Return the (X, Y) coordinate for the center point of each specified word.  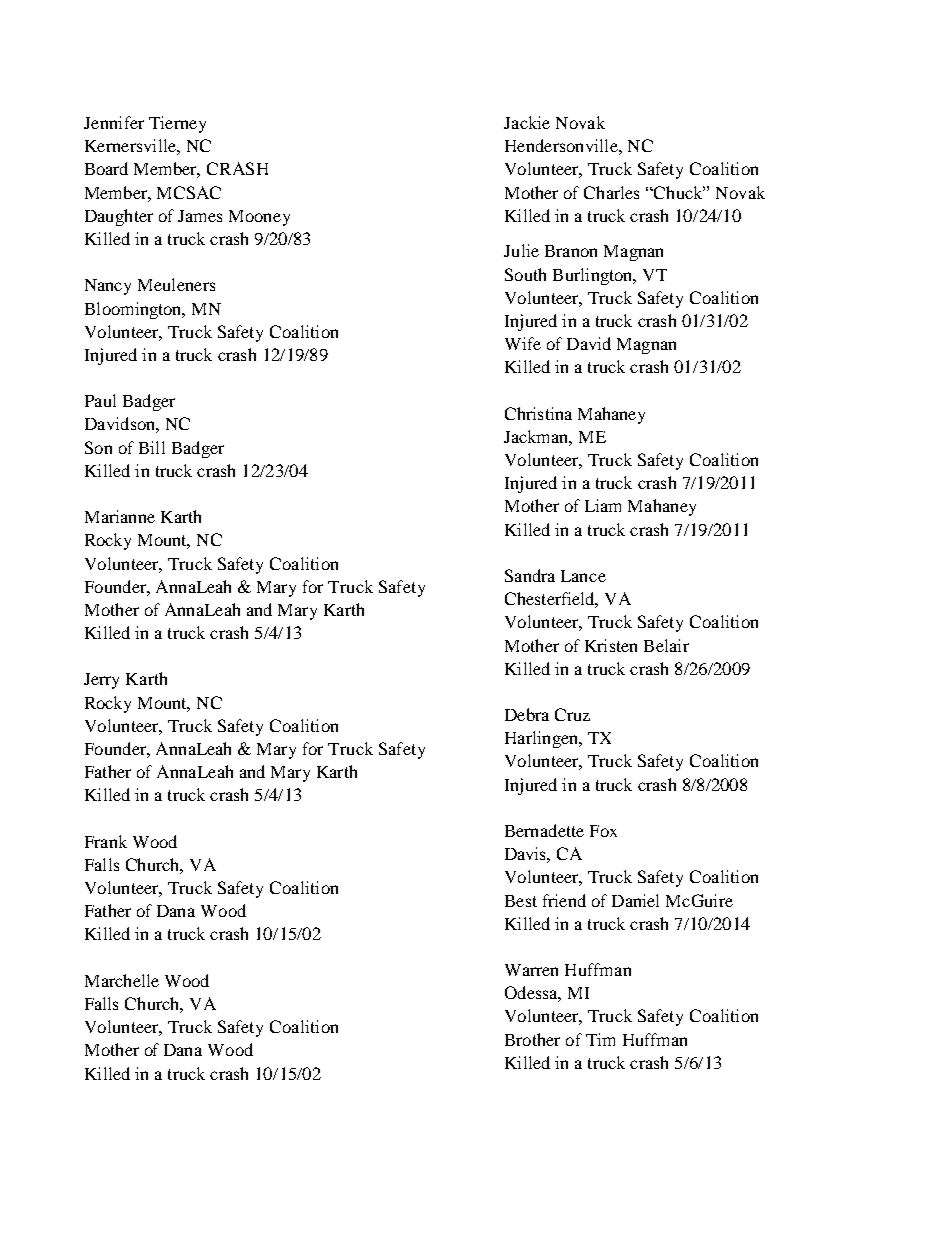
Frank (106, 841)
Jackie (527, 122)
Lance (583, 576)
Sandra (530, 575)
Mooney (259, 218)
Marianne (120, 516)
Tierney (177, 124)
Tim (600, 1039)
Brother (532, 1039)
